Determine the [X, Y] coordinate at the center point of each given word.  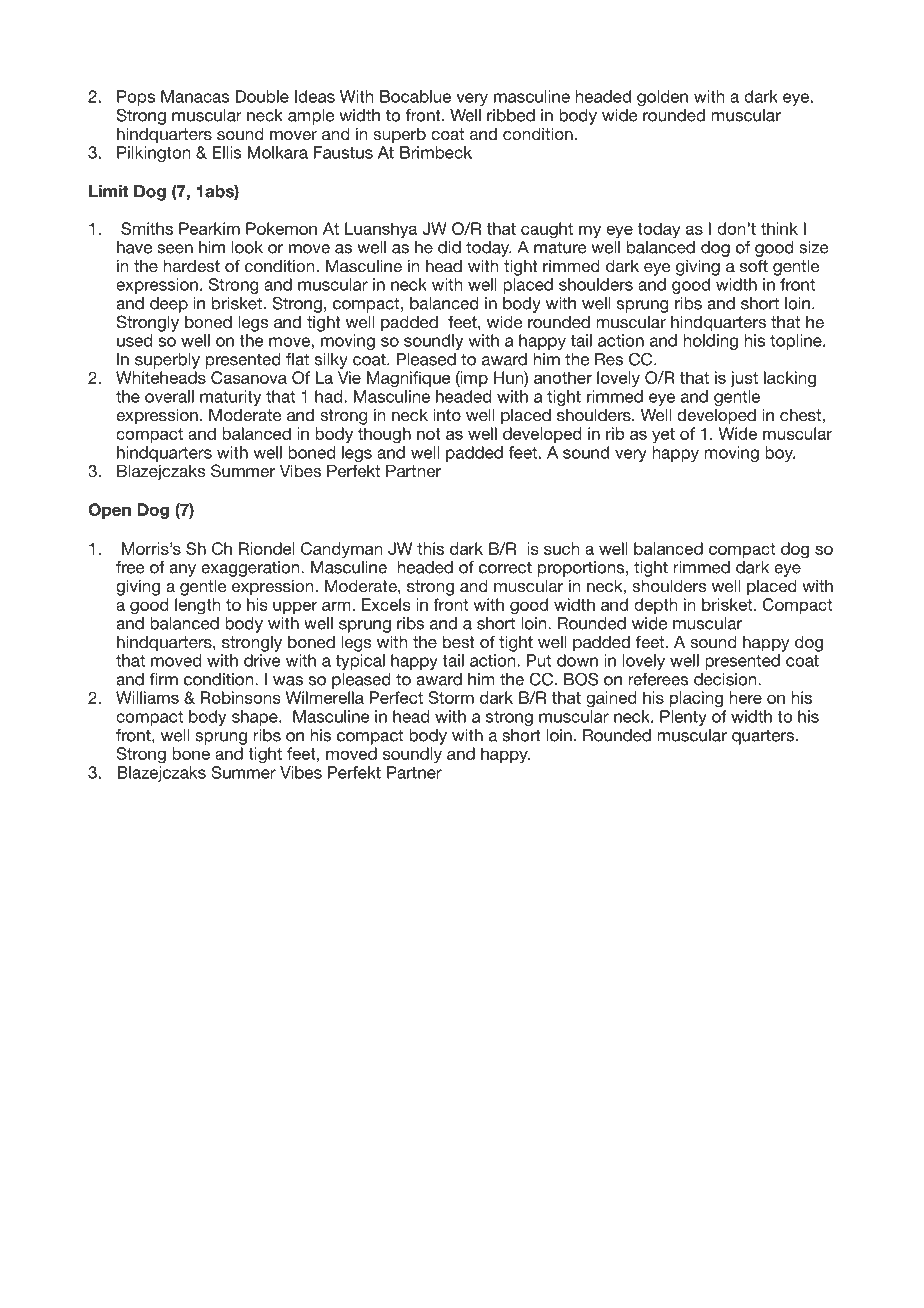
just [744, 379]
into [447, 414]
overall [169, 396]
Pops [136, 98]
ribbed [511, 115]
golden [662, 98]
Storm [451, 697]
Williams [147, 697]
